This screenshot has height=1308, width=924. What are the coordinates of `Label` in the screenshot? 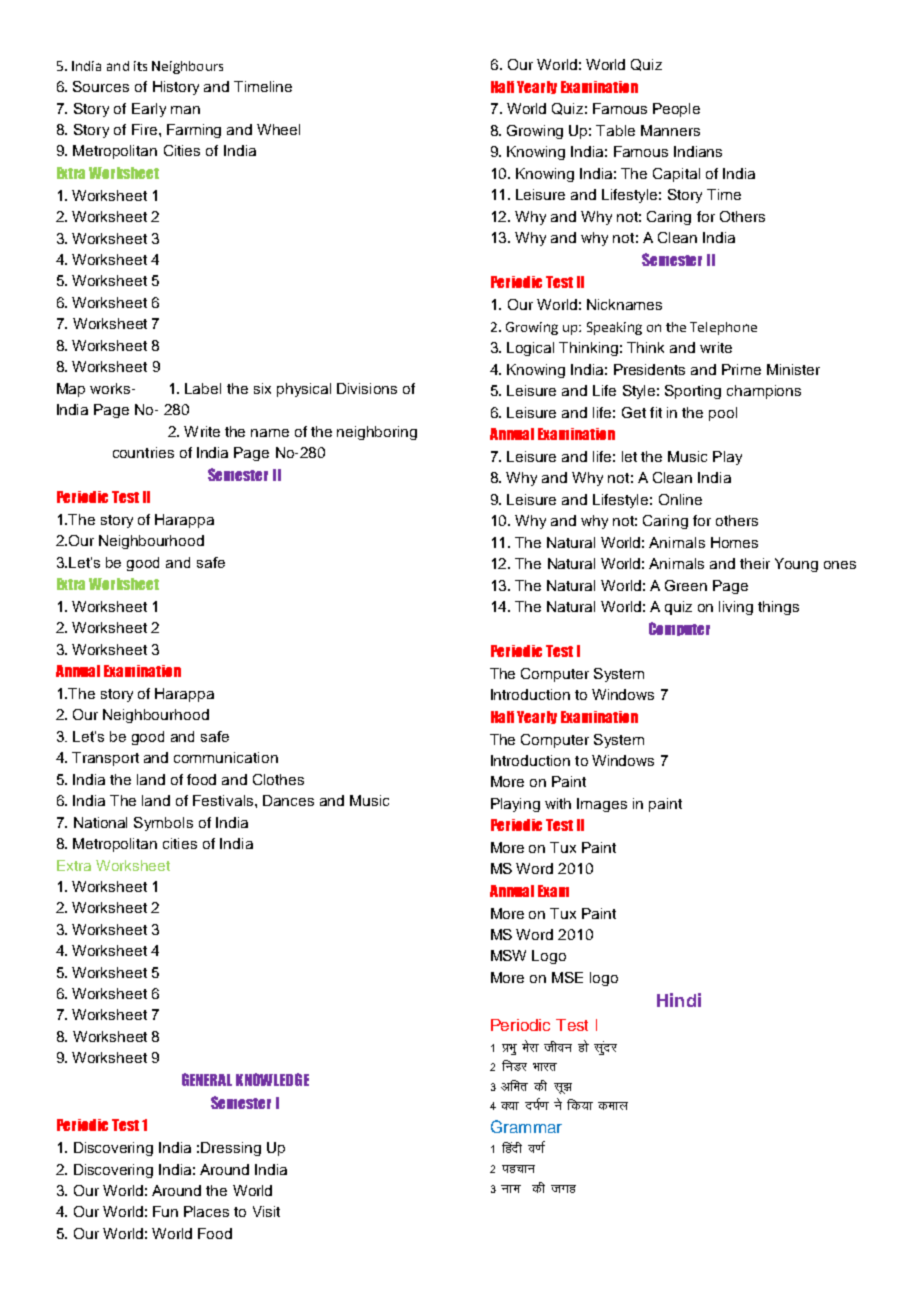 It's located at (203, 388).
